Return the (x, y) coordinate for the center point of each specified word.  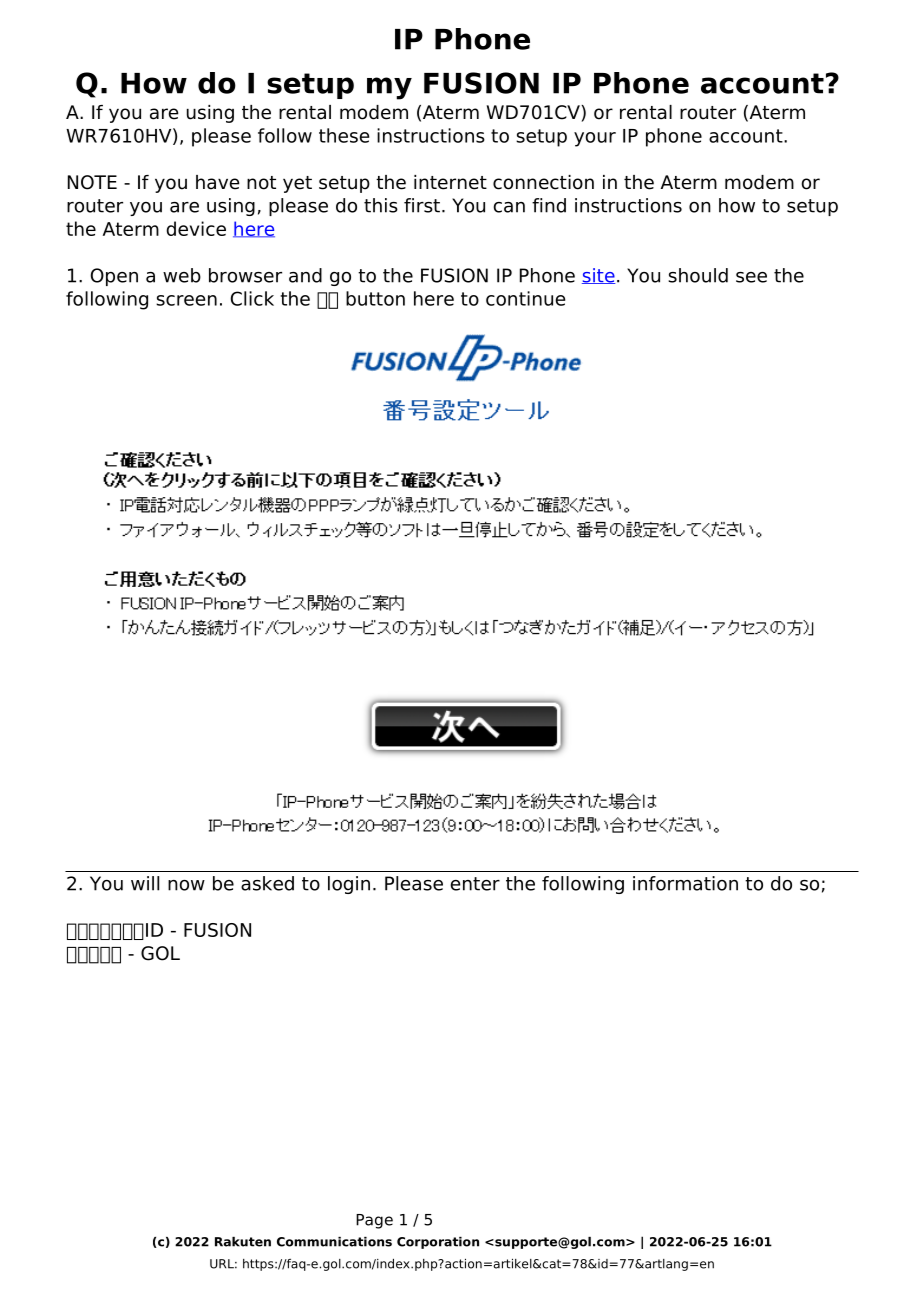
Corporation (438, 1243)
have (218, 182)
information (685, 883)
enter (475, 884)
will (145, 883)
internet (450, 182)
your (595, 139)
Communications (334, 1242)
